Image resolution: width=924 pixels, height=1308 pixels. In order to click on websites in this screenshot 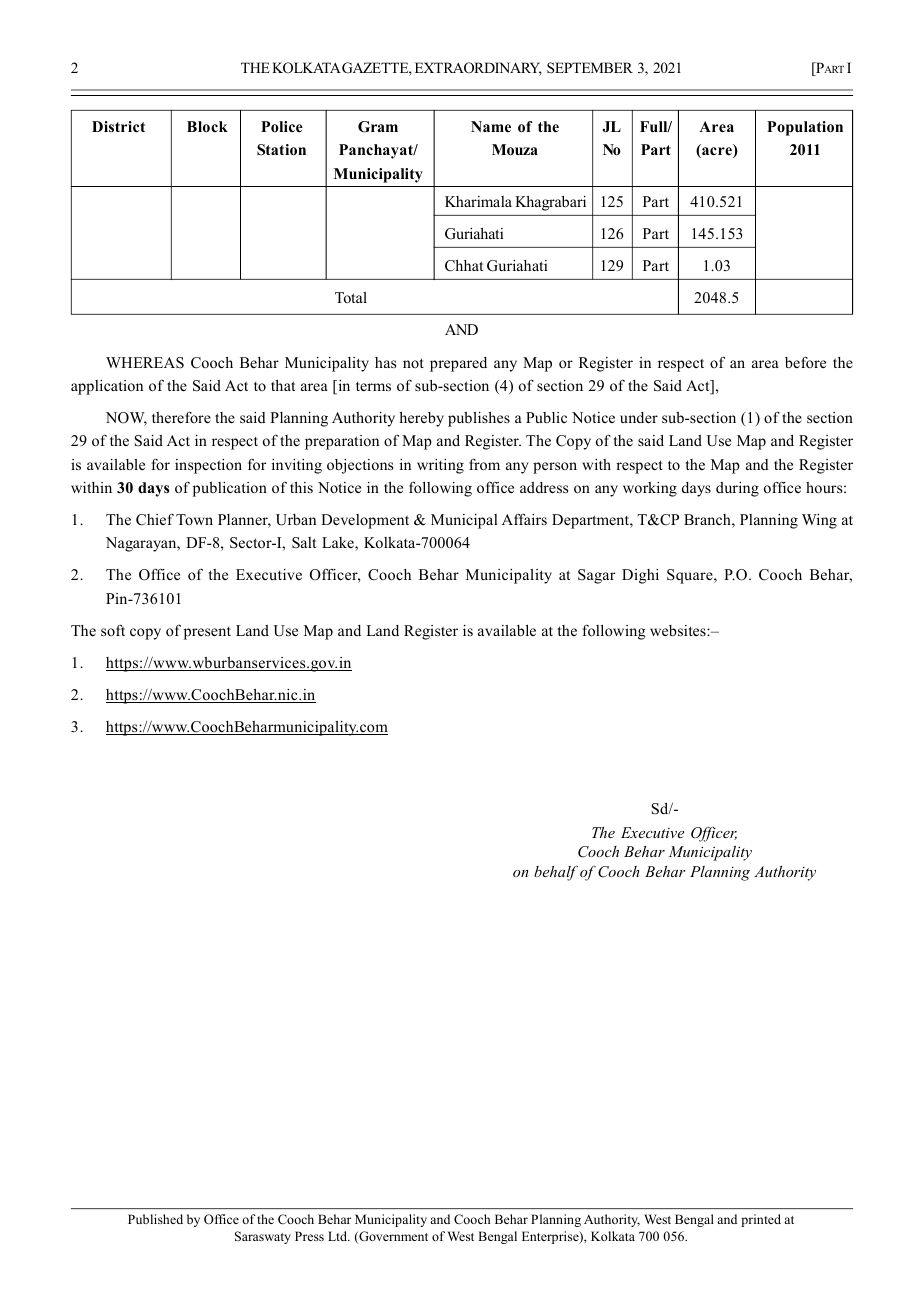, I will do `click(679, 630)`.
